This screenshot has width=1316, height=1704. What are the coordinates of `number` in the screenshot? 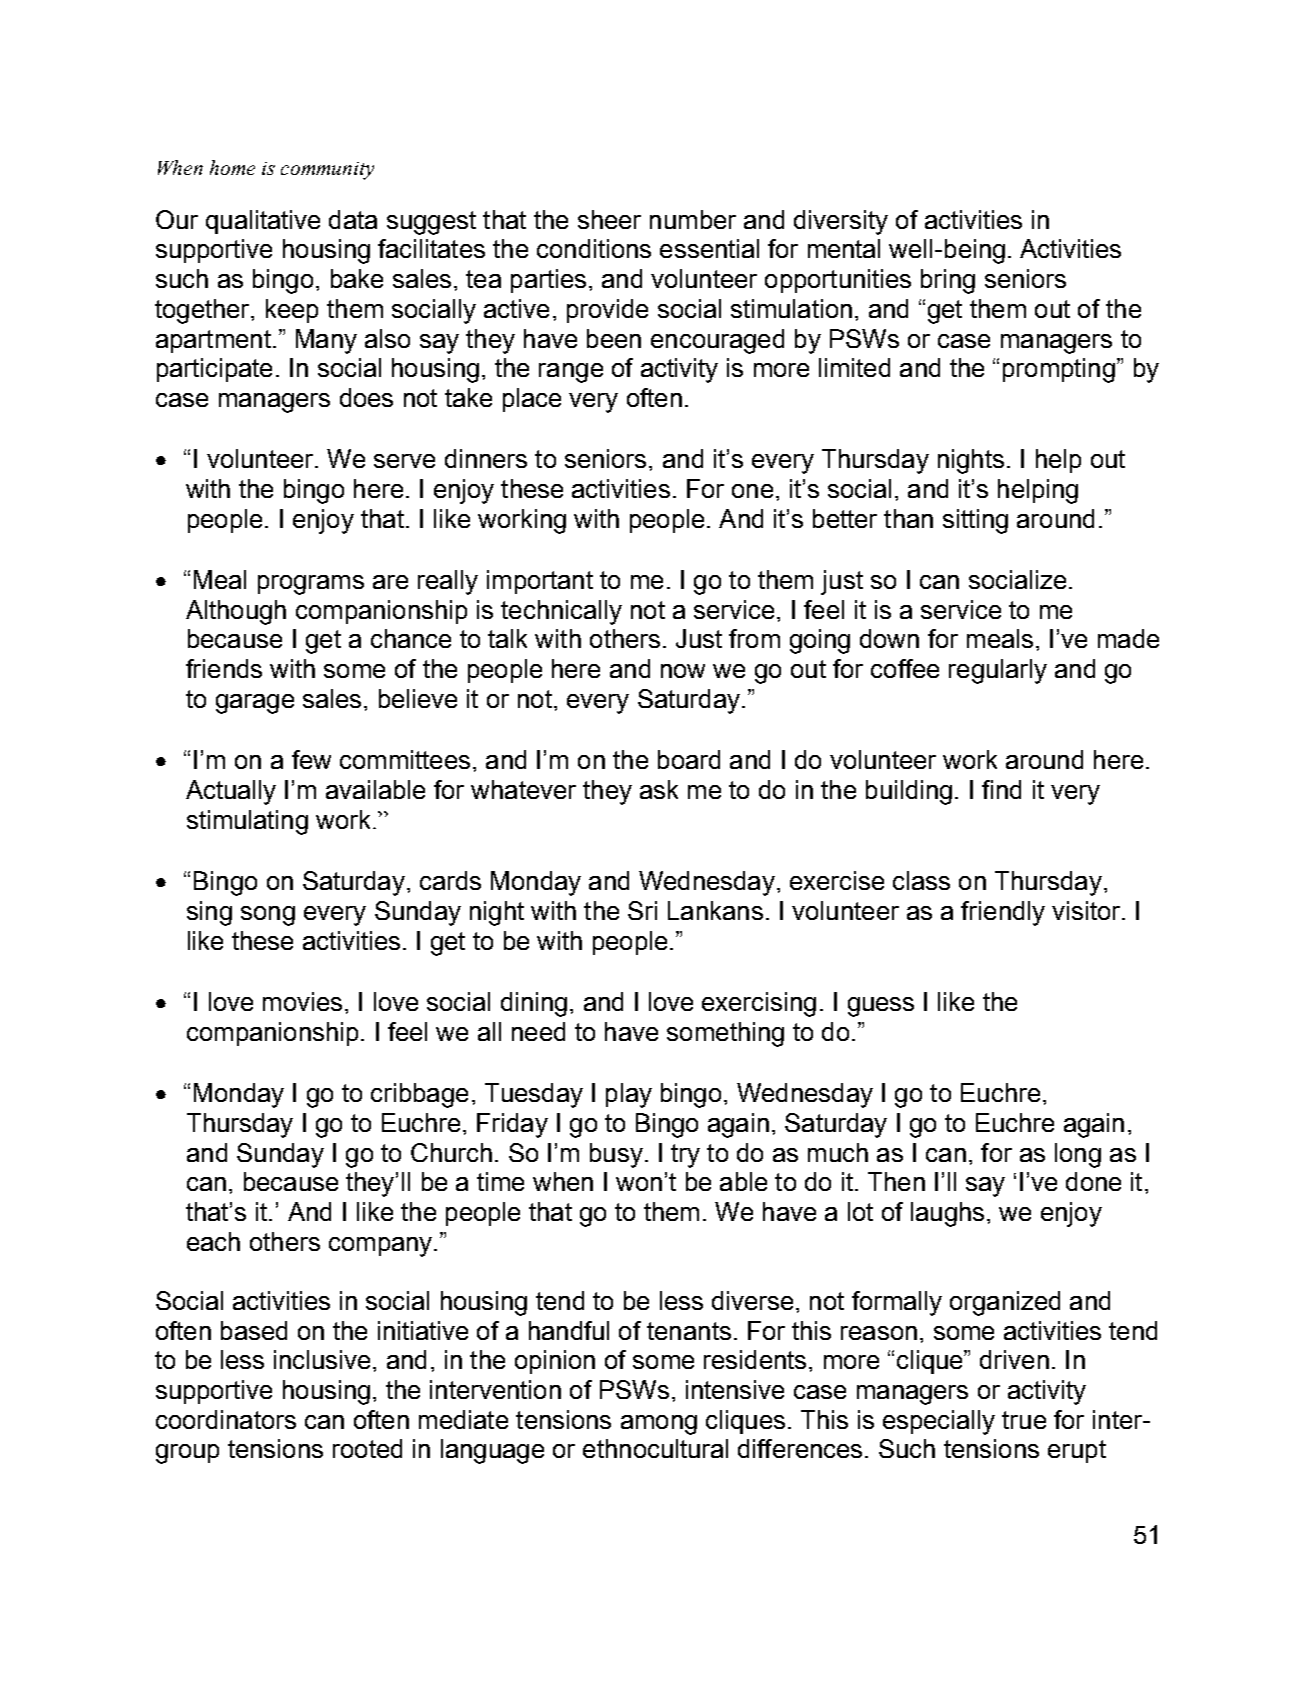 It's located at (693, 219).
